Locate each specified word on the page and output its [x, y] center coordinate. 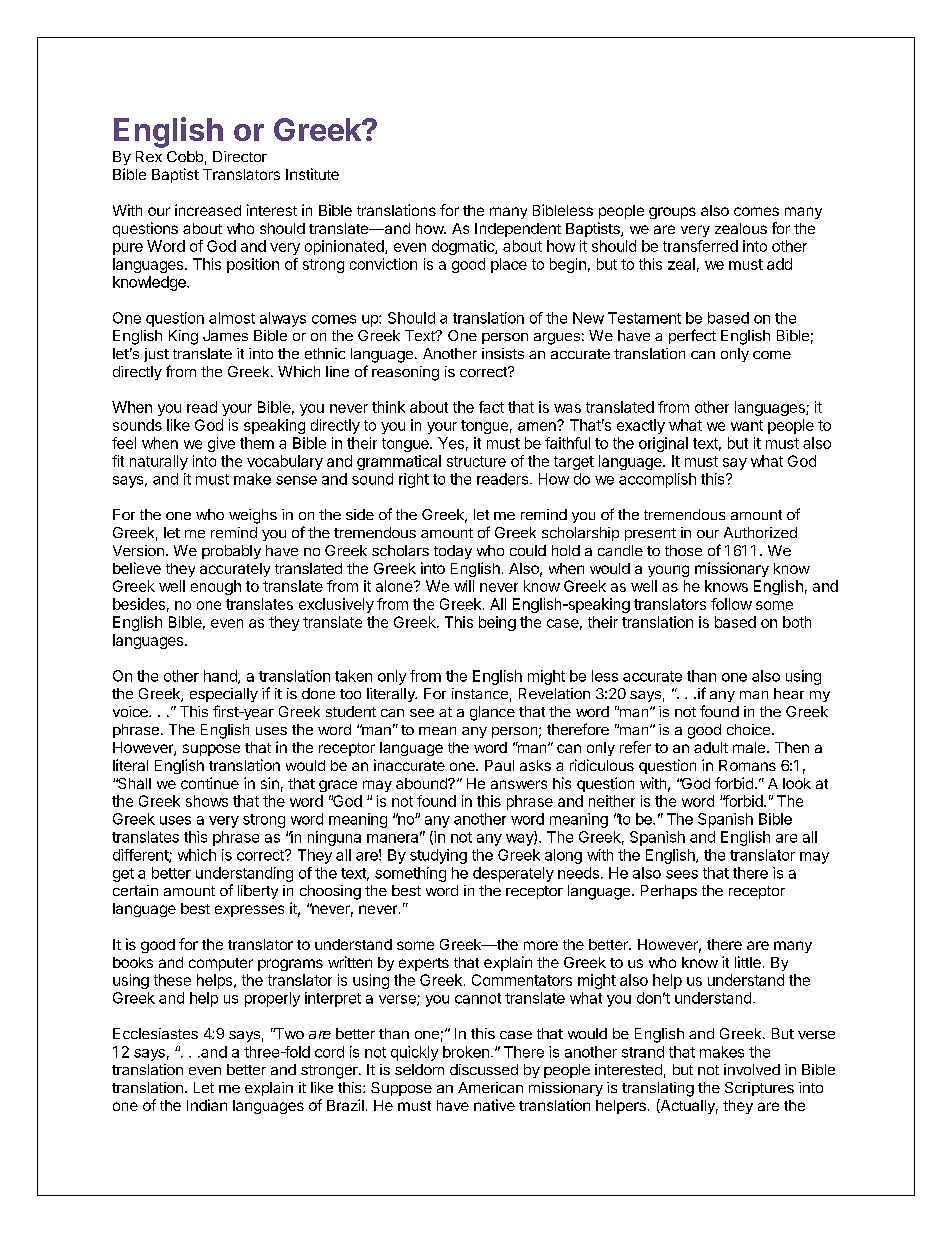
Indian [207, 1105]
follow [731, 604]
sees [682, 874]
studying [438, 856]
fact [491, 407]
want [747, 425]
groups [672, 213]
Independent [518, 230]
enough [216, 587]
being [497, 623]
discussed [484, 1069]
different [141, 856]
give [221, 444]
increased [208, 210]
